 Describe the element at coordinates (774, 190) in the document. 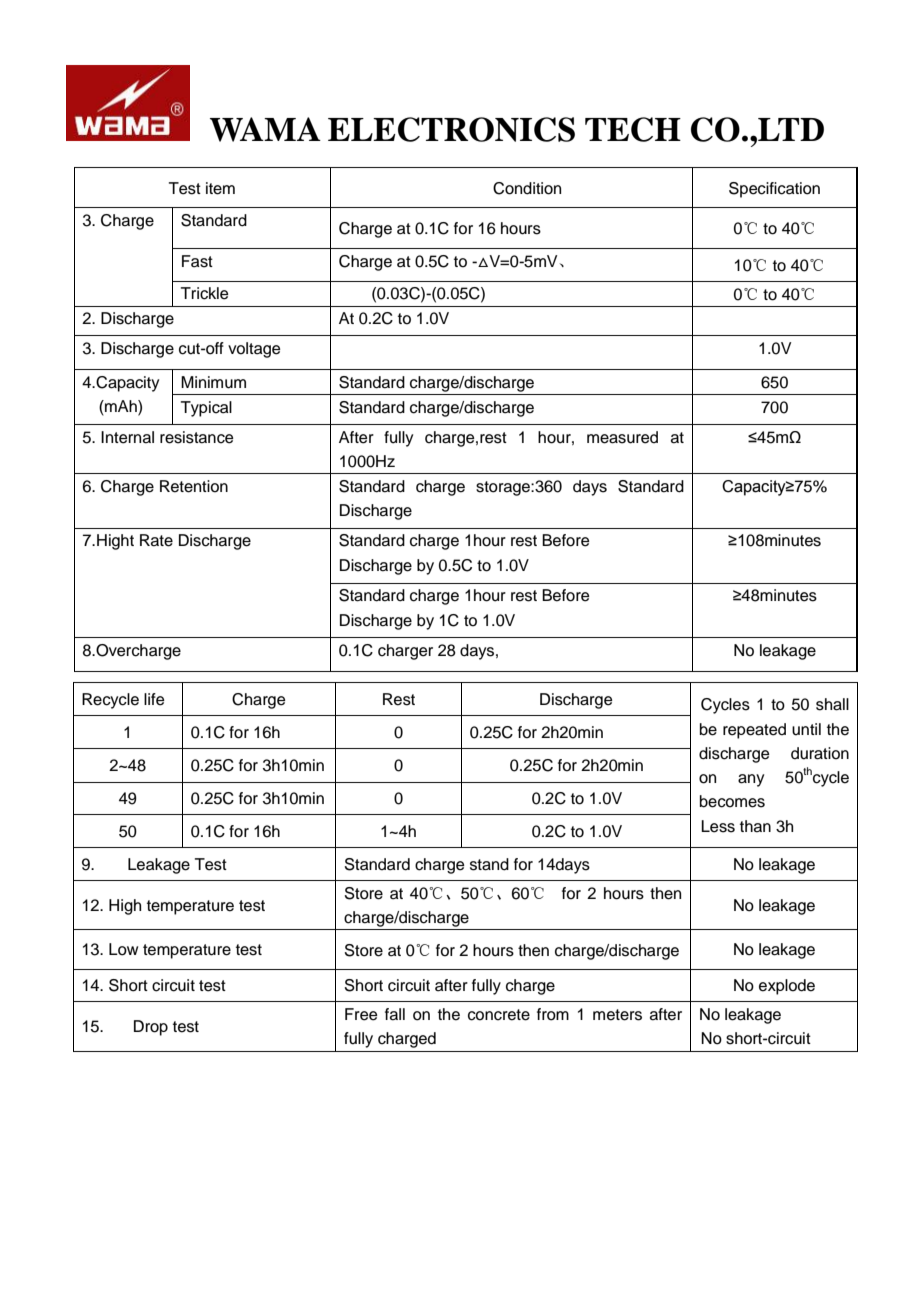

I see `Specification` at that location.
